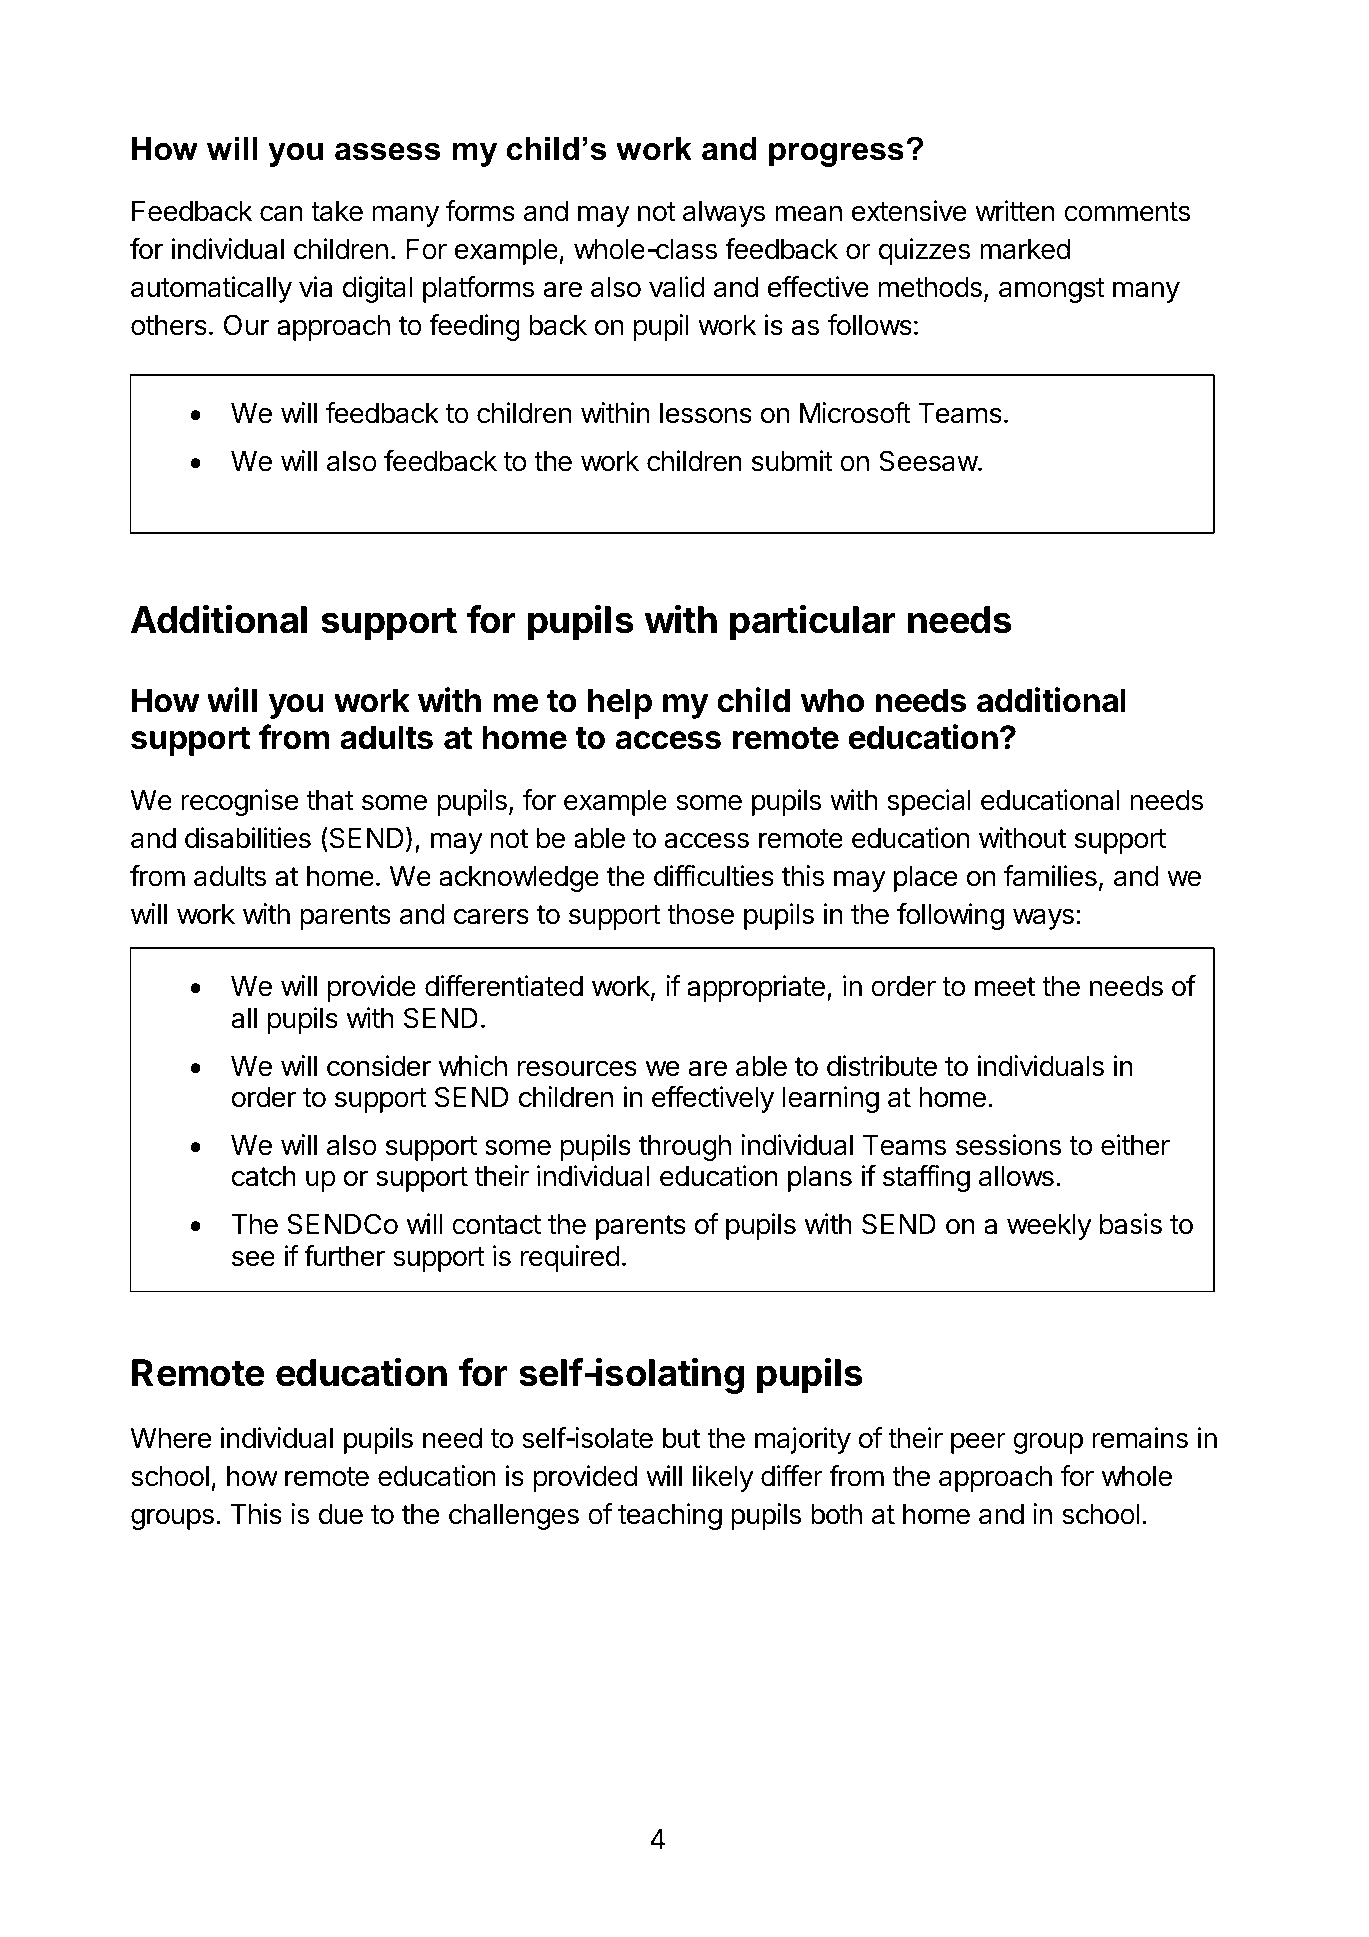  What do you see at coordinates (620, 703) in the screenshot?
I see `help` at bounding box center [620, 703].
